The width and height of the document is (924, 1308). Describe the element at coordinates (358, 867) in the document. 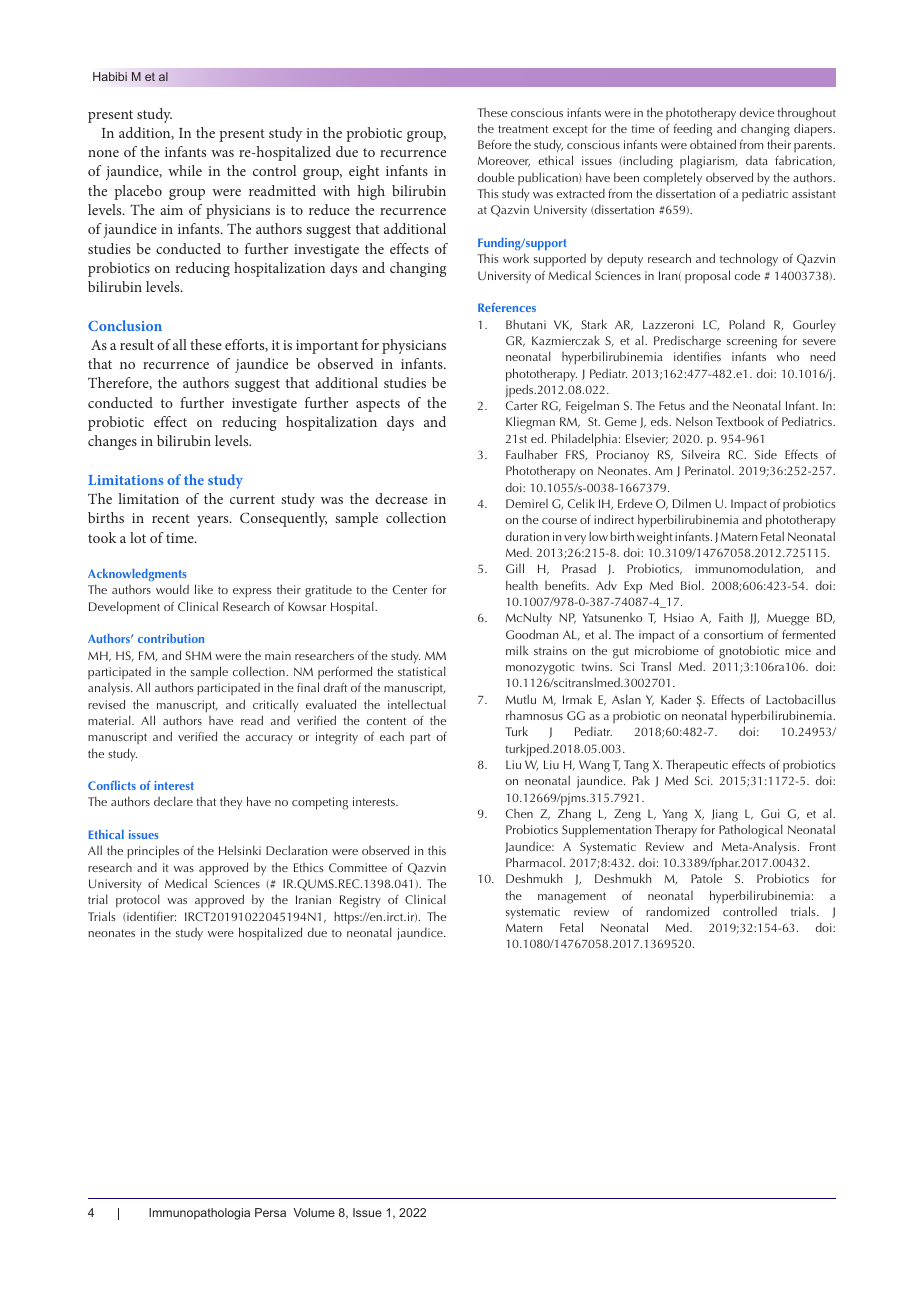

I see `Committee` at that location.
